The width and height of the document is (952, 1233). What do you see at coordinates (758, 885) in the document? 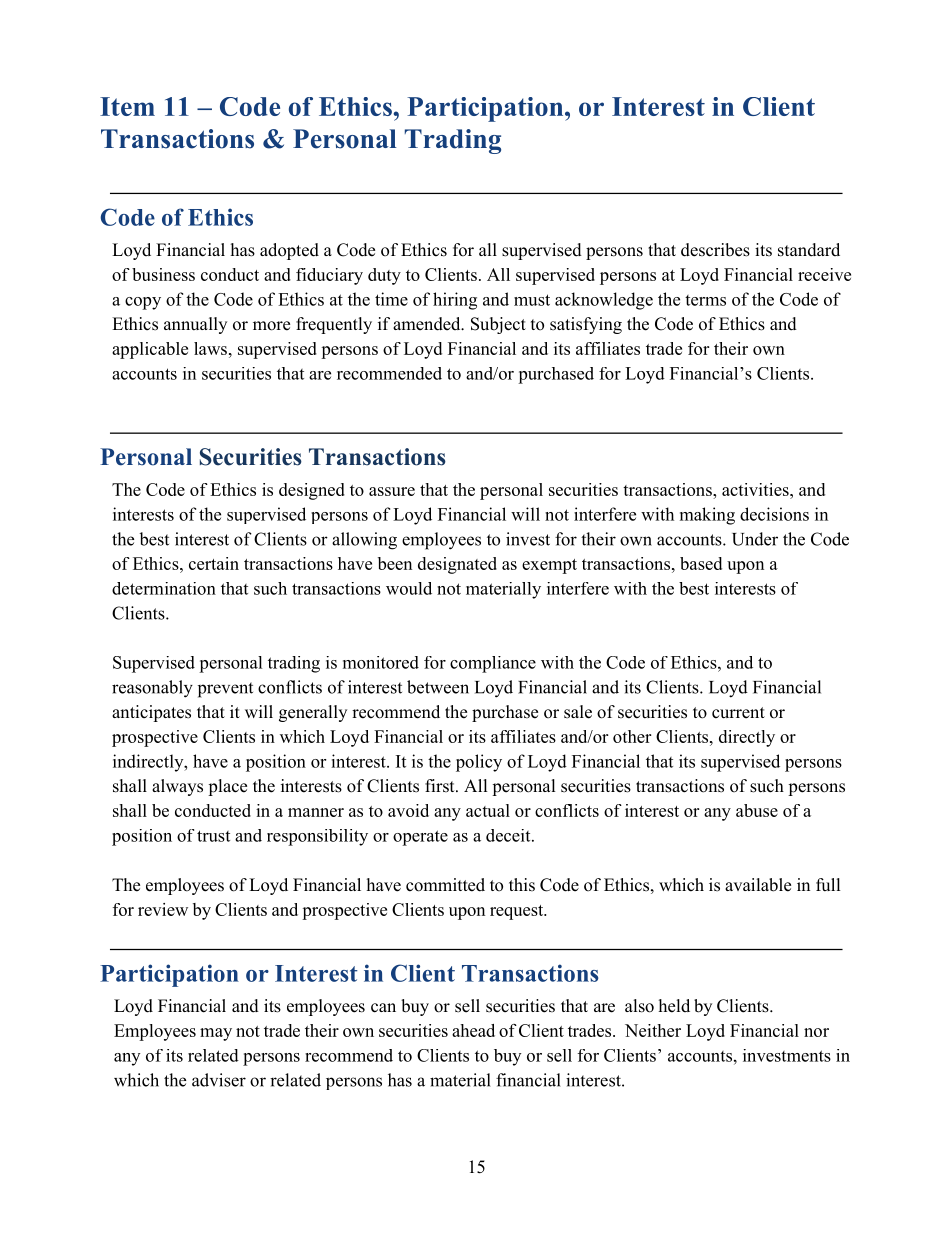
I see `available` at bounding box center [758, 885].
